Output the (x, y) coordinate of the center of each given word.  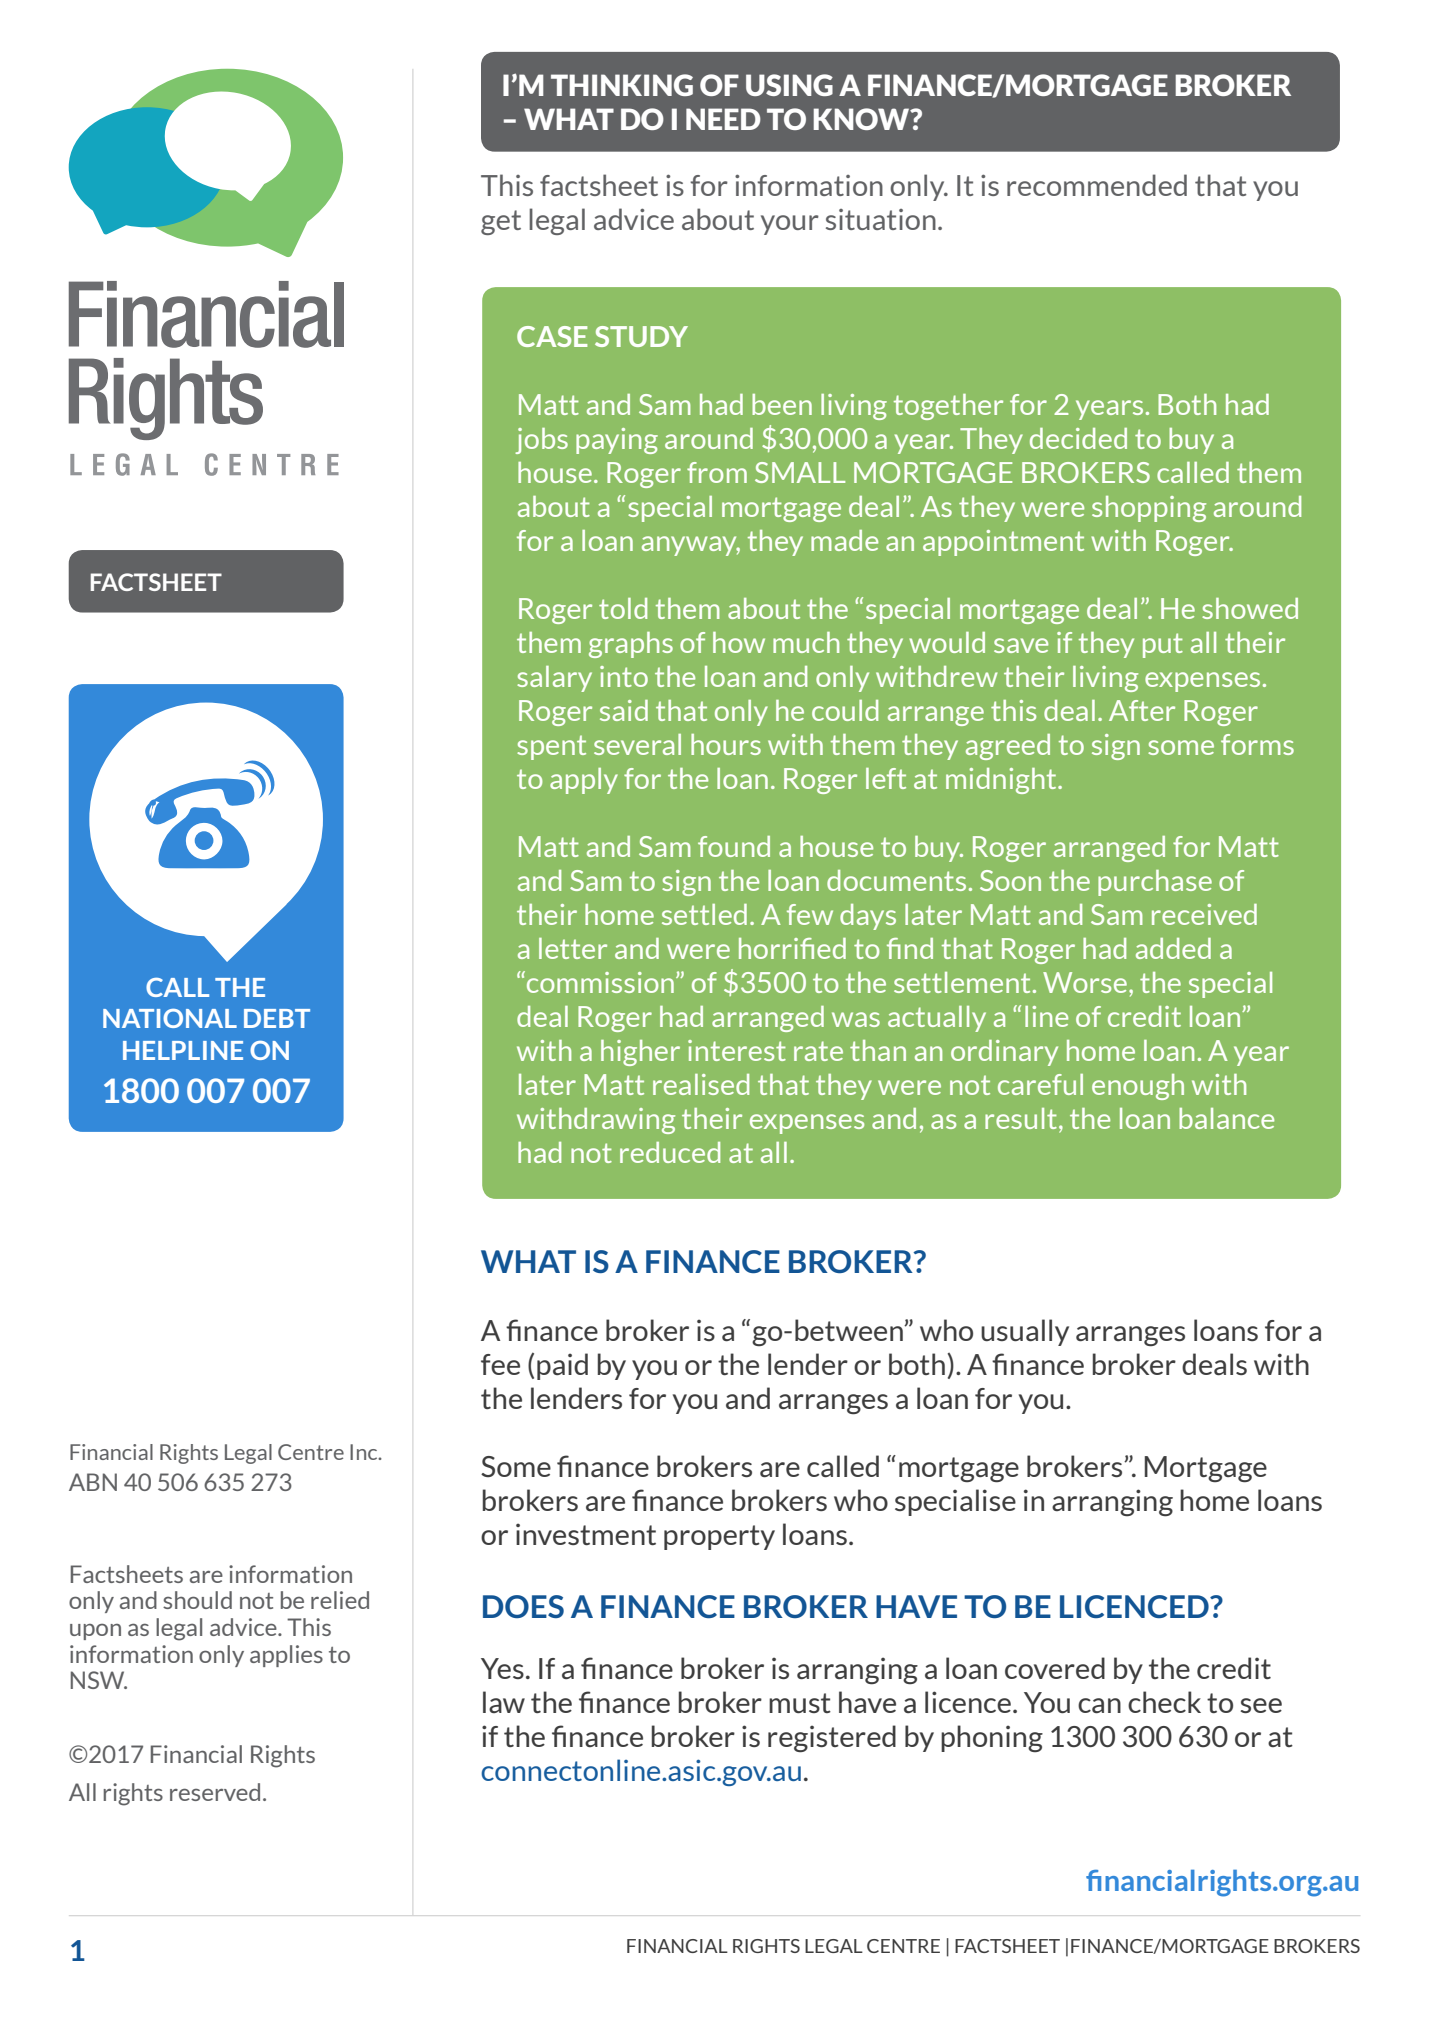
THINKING (622, 85)
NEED (723, 119)
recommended (1097, 185)
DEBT (277, 1018)
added (1173, 948)
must (800, 1703)
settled (704, 914)
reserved (215, 1792)
